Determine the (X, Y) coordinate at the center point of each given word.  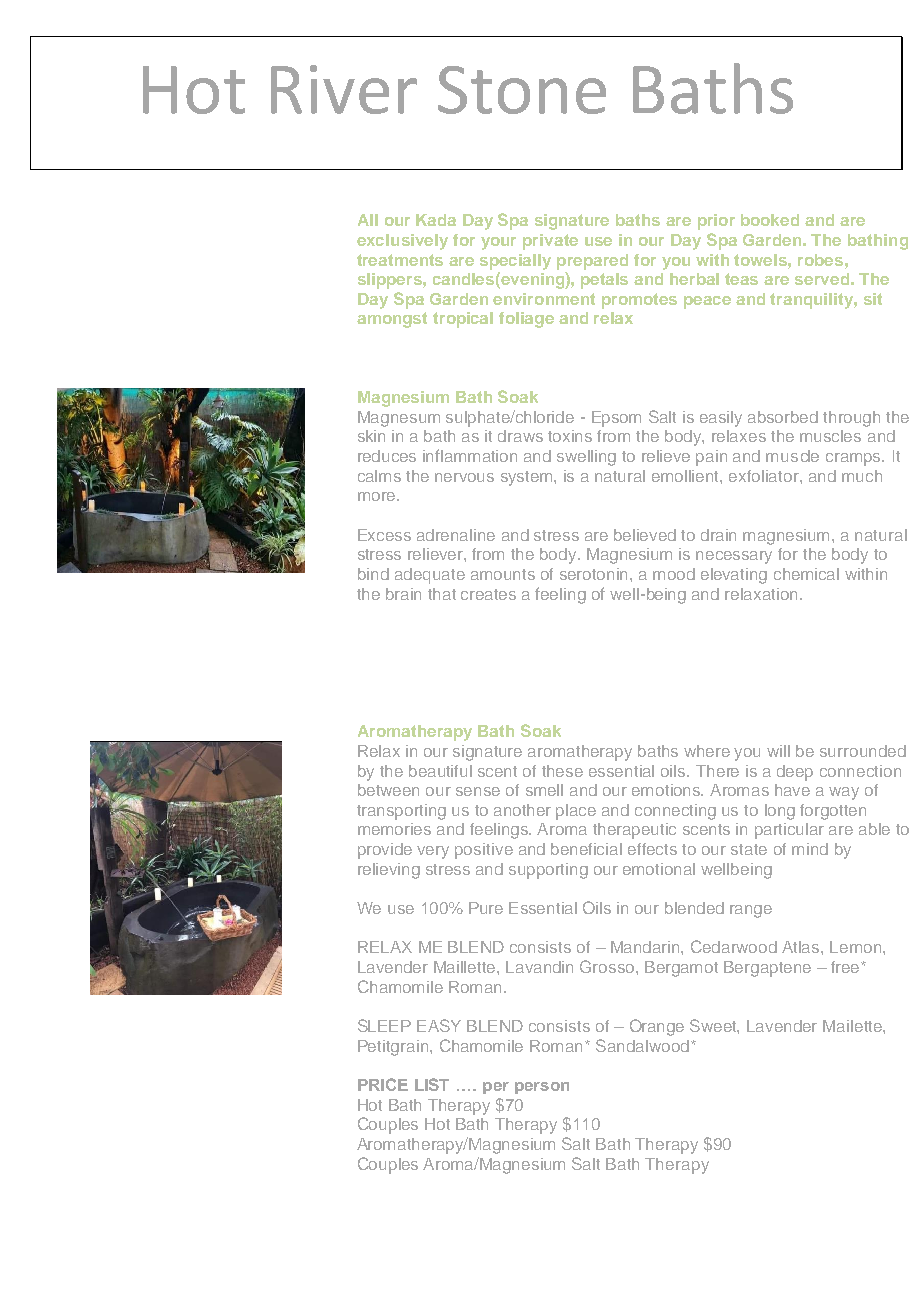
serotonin (595, 574)
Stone (522, 90)
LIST (432, 1084)
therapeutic (634, 831)
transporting (401, 812)
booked (770, 220)
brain (403, 594)
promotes (639, 301)
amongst (392, 320)
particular (789, 831)
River (344, 89)
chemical (806, 574)
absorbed (783, 417)
